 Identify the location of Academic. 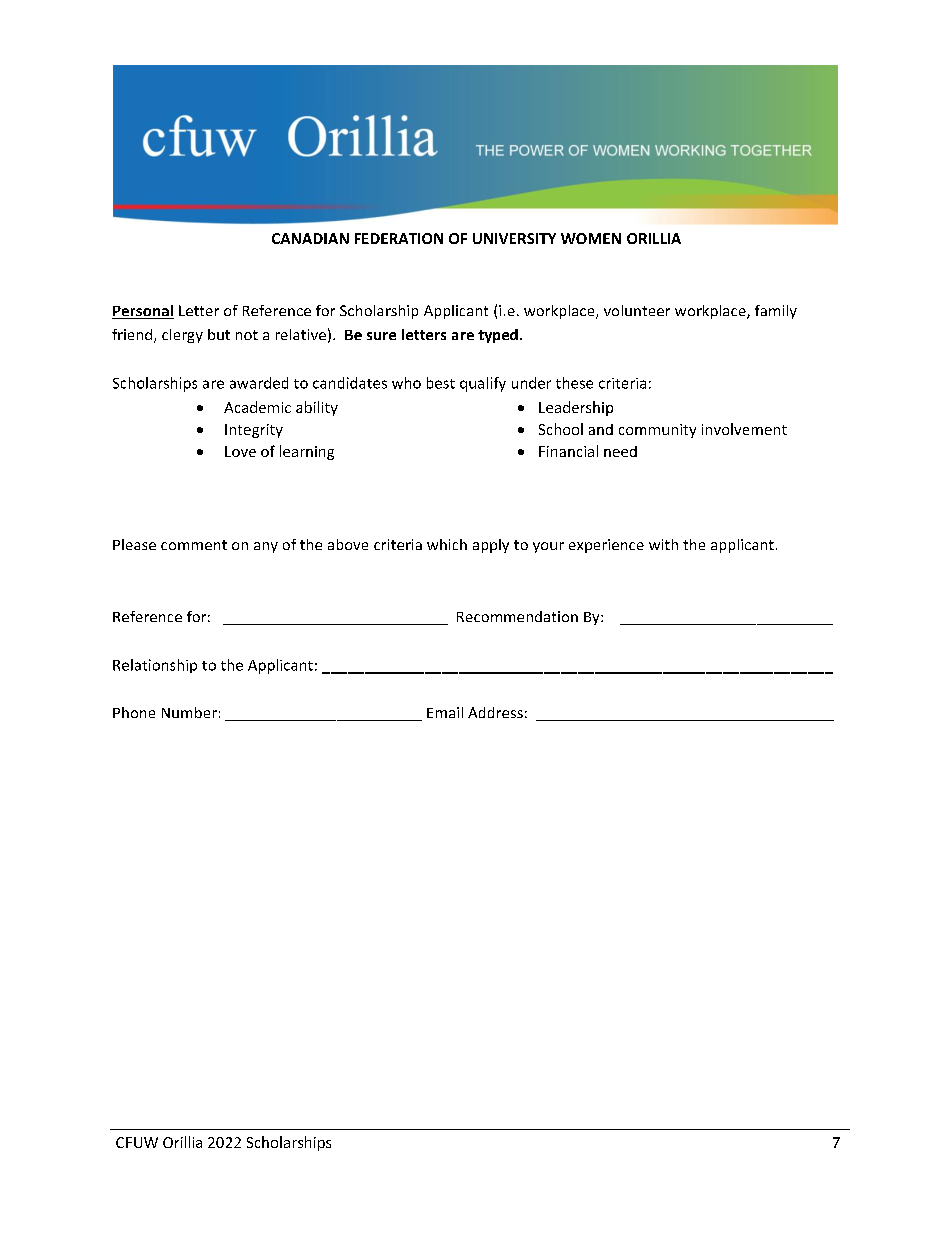
(257, 407).
